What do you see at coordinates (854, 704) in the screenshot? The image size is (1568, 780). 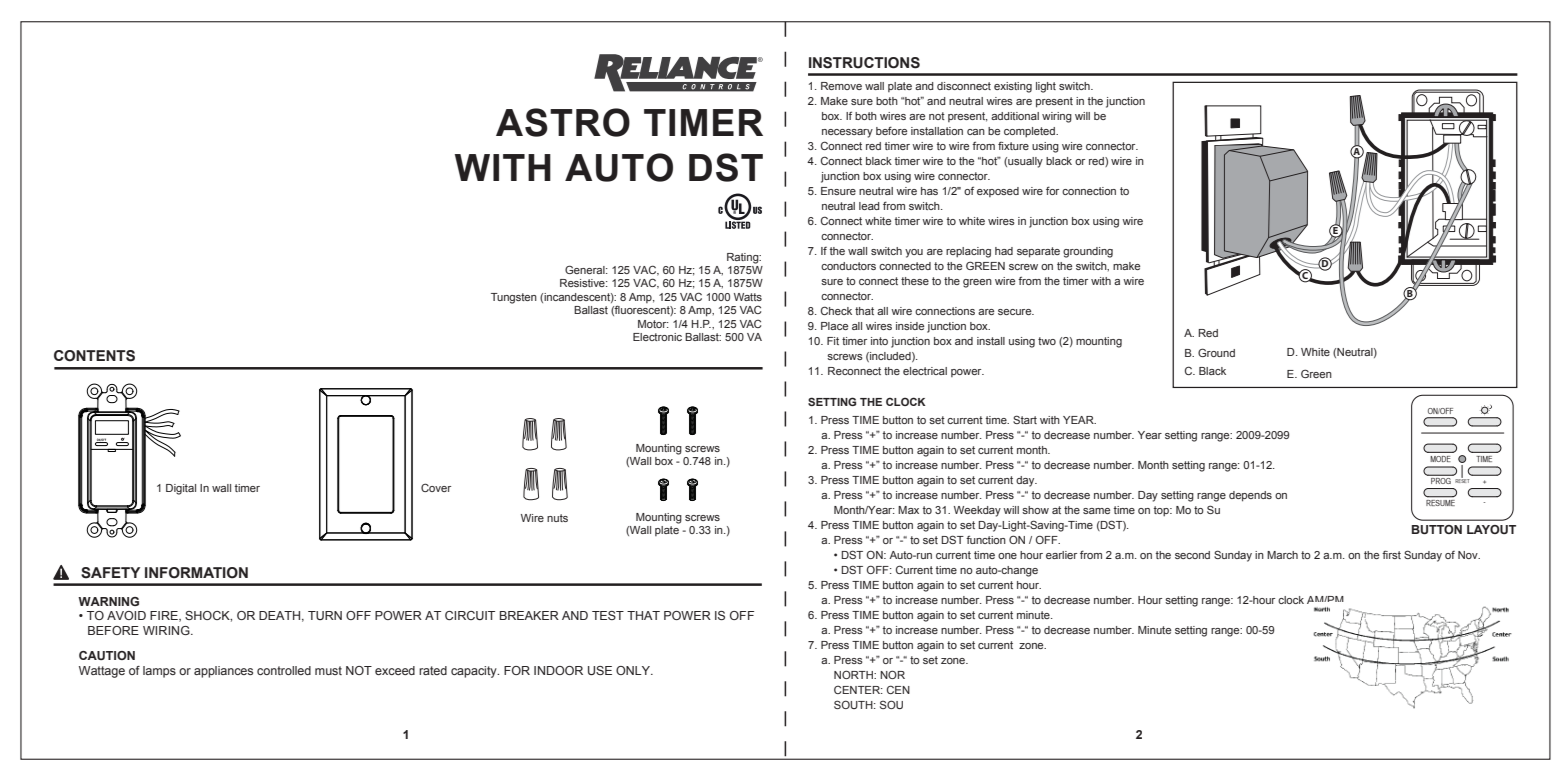 I see `SOUTH` at bounding box center [854, 704].
